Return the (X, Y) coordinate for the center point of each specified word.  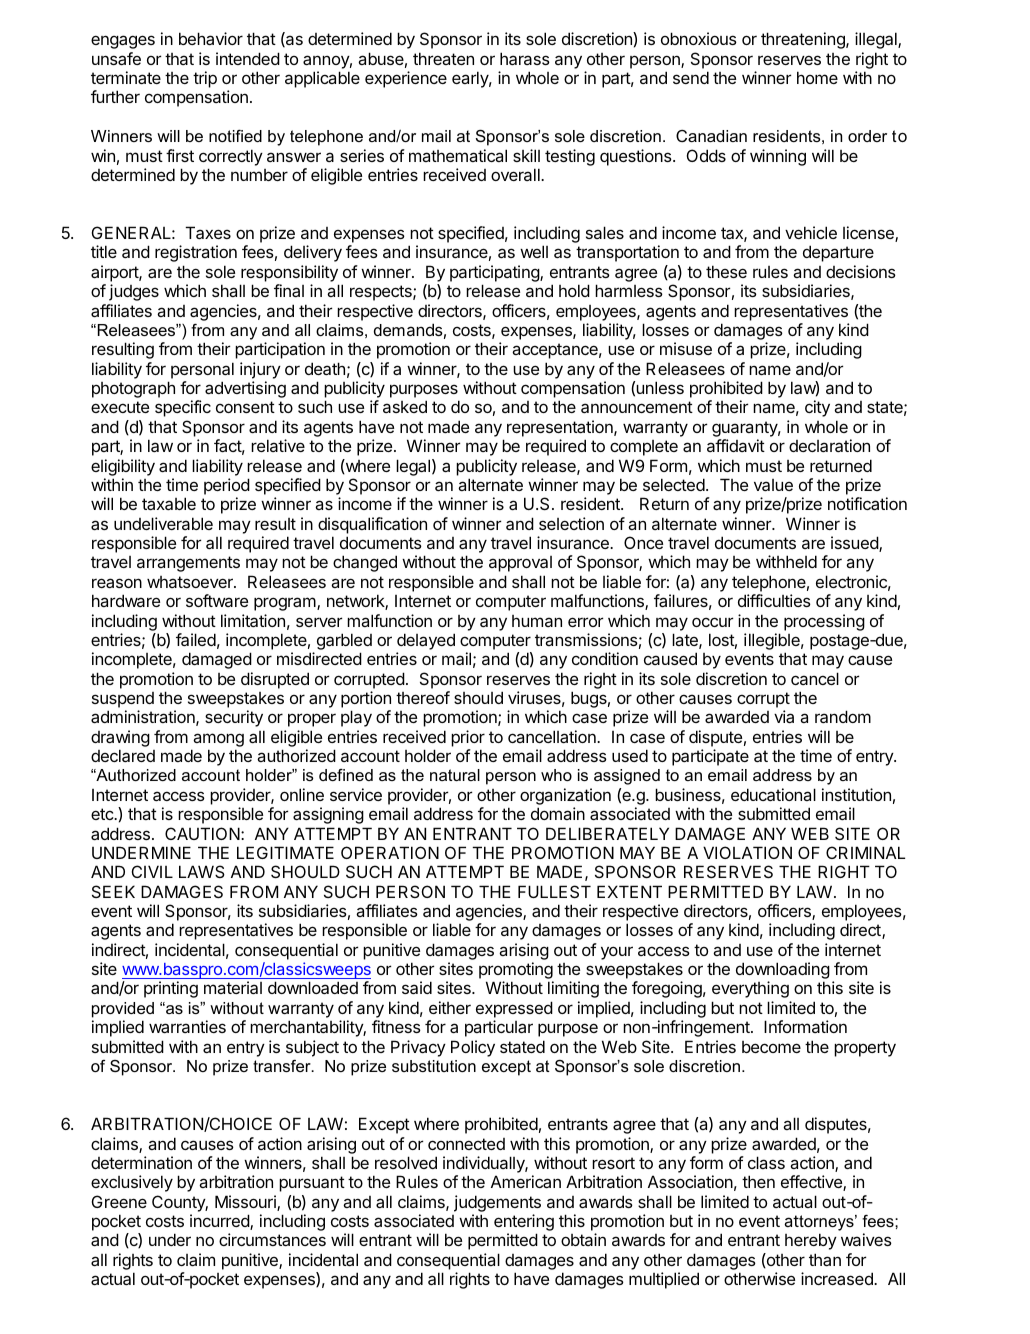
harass (525, 58)
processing (824, 622)
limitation (253, 620)
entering (524, 1224)
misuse (686, 348)
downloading (783, 972)
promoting (516, 972)
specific (183, 408)
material (233, 987)
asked (405, 406)
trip (205, 79)
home (817, 77)
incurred (220, 1222)
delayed (425, 643)
